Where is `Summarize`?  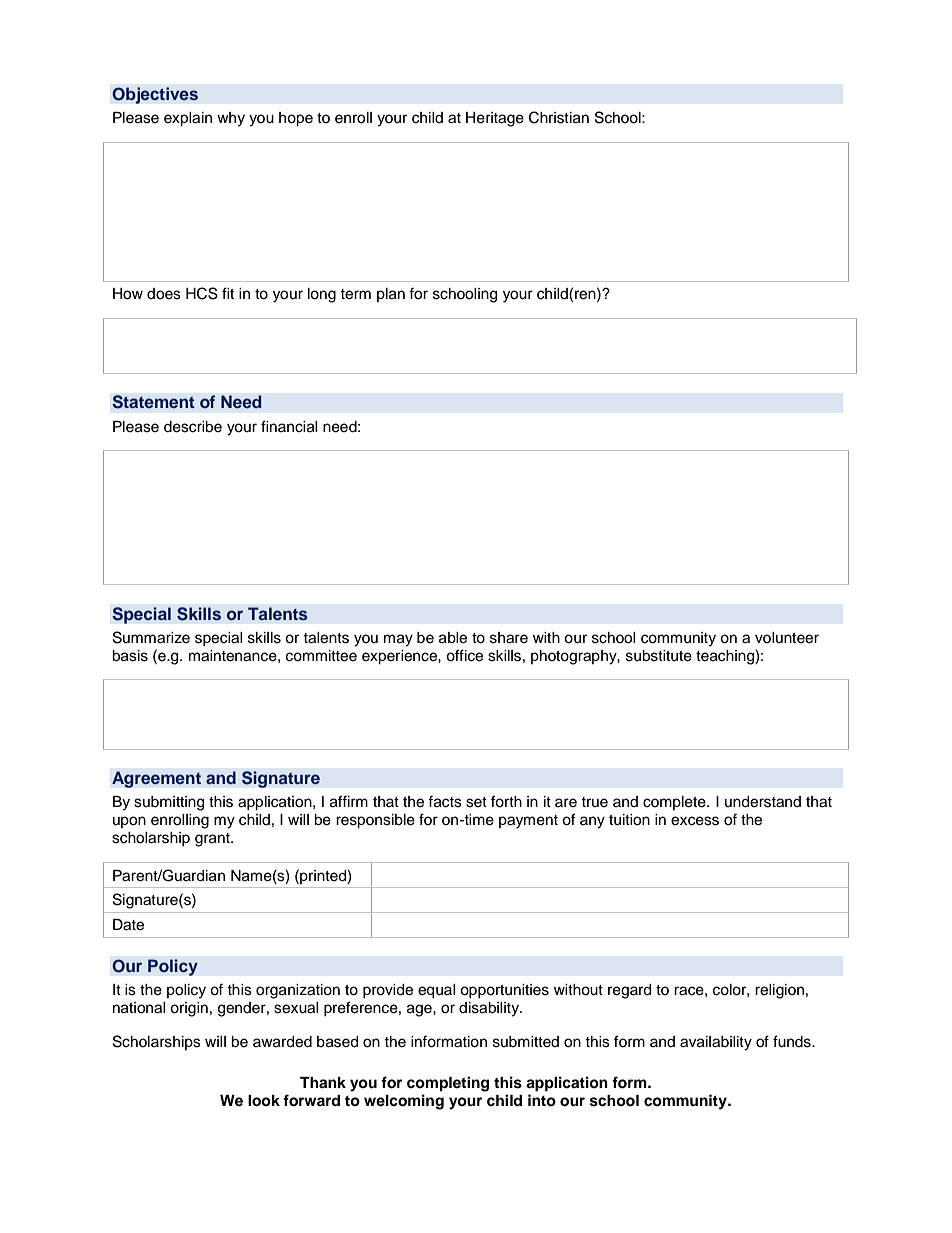
Summarize is located at coordinates (151, 637).
